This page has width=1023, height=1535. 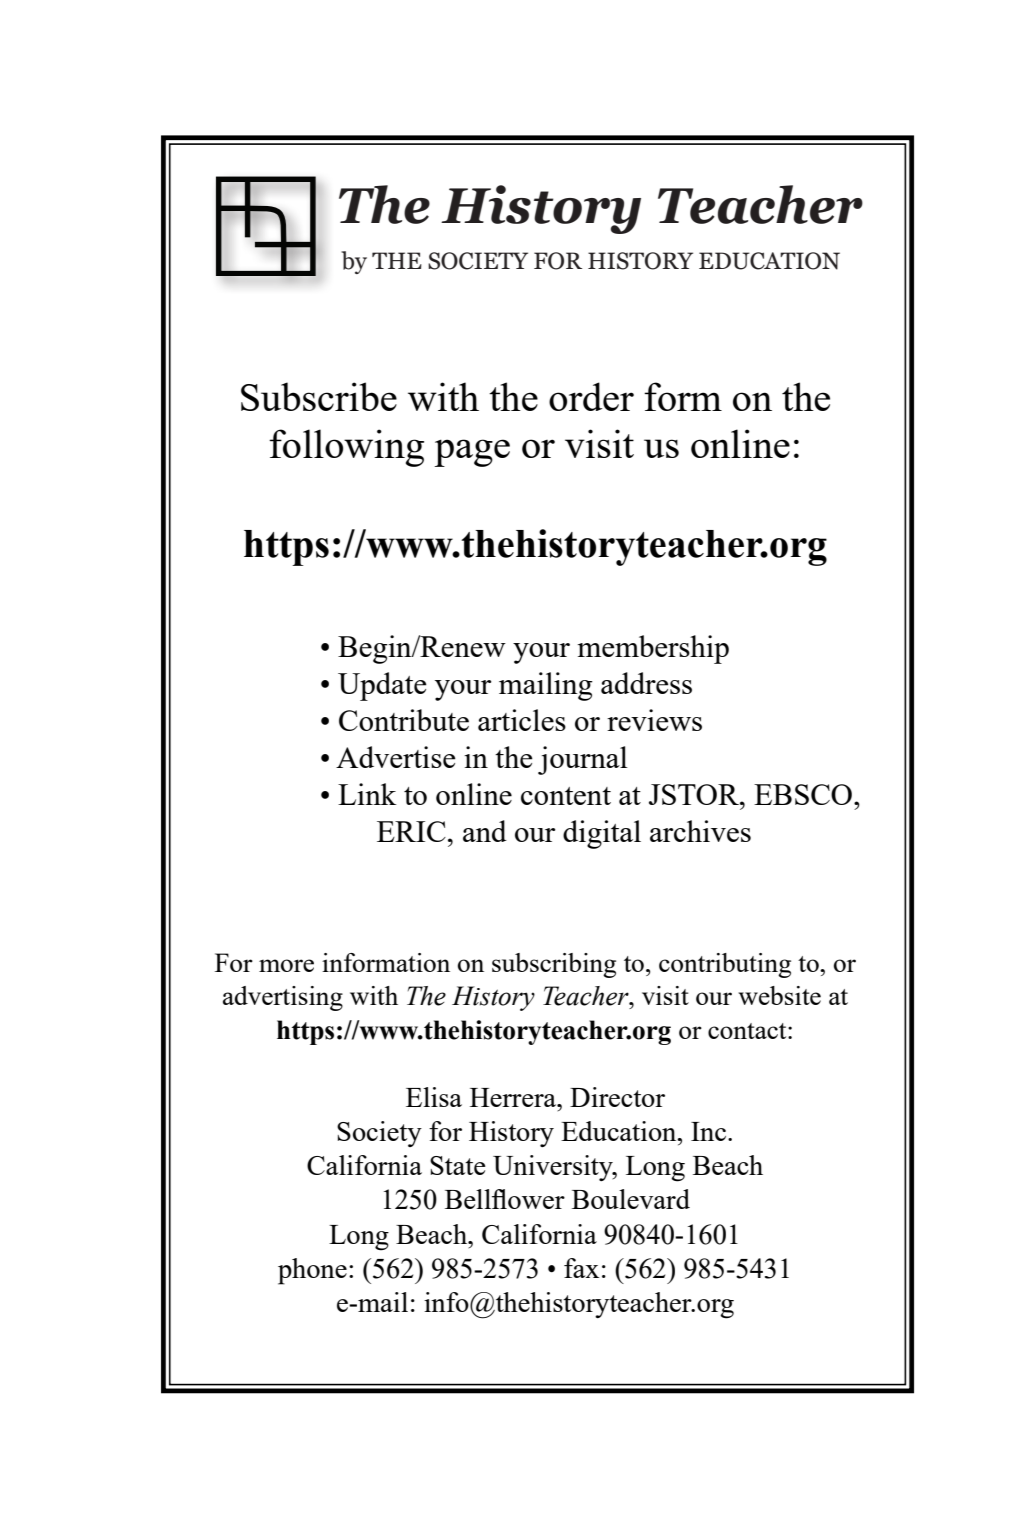 What do you see at coordinates (346, 448) in the page?
I see `following` at bounding box center [346, 448].
